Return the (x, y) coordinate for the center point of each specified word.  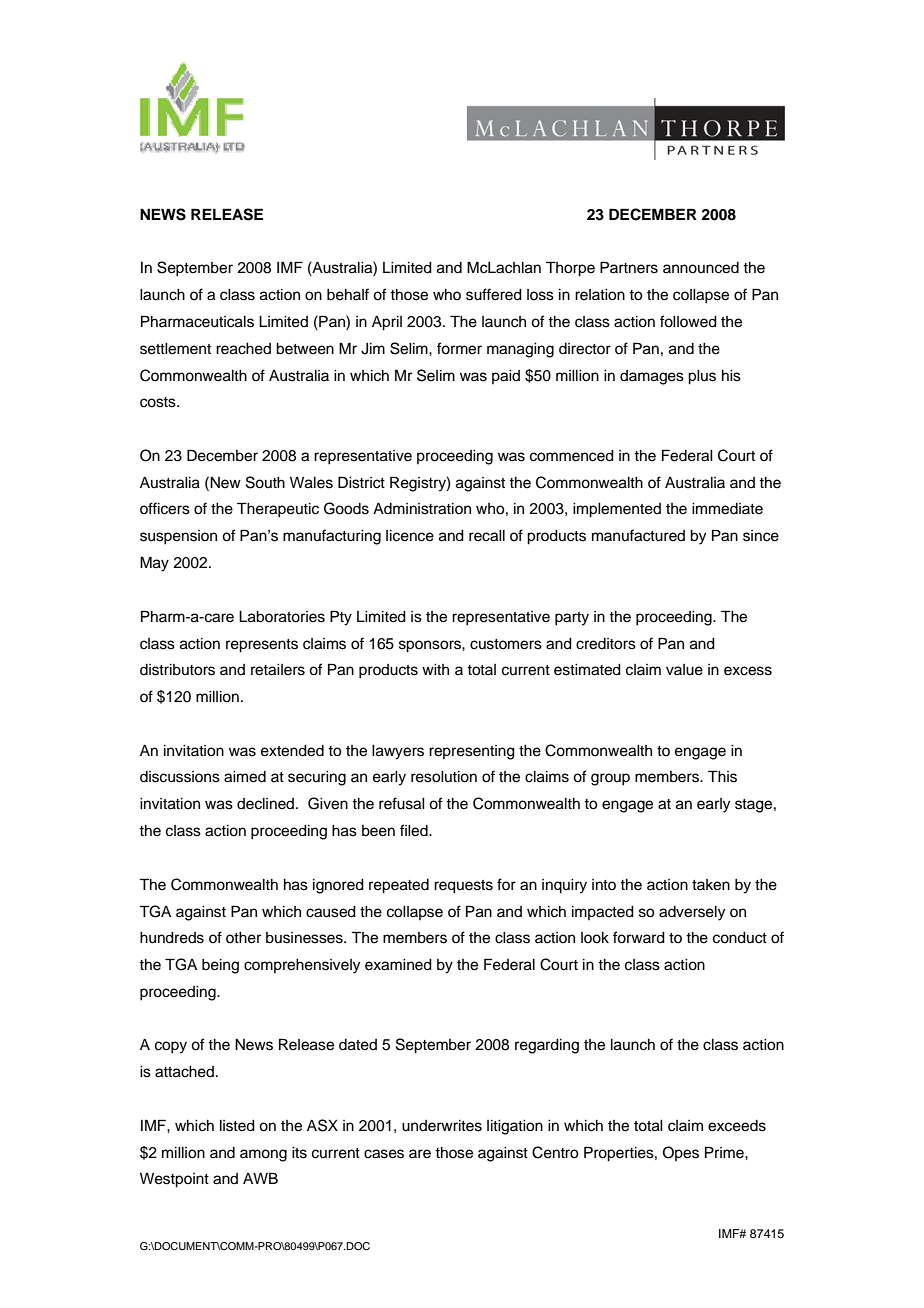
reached (243, 349)
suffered (494, 294)
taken (711, 885)
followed (688, 321)
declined (267, 804)
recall (487, 536)
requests (463, 887)
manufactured (638, 535)
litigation (515, 1127)
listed (237, 1126)
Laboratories (282, 617)
